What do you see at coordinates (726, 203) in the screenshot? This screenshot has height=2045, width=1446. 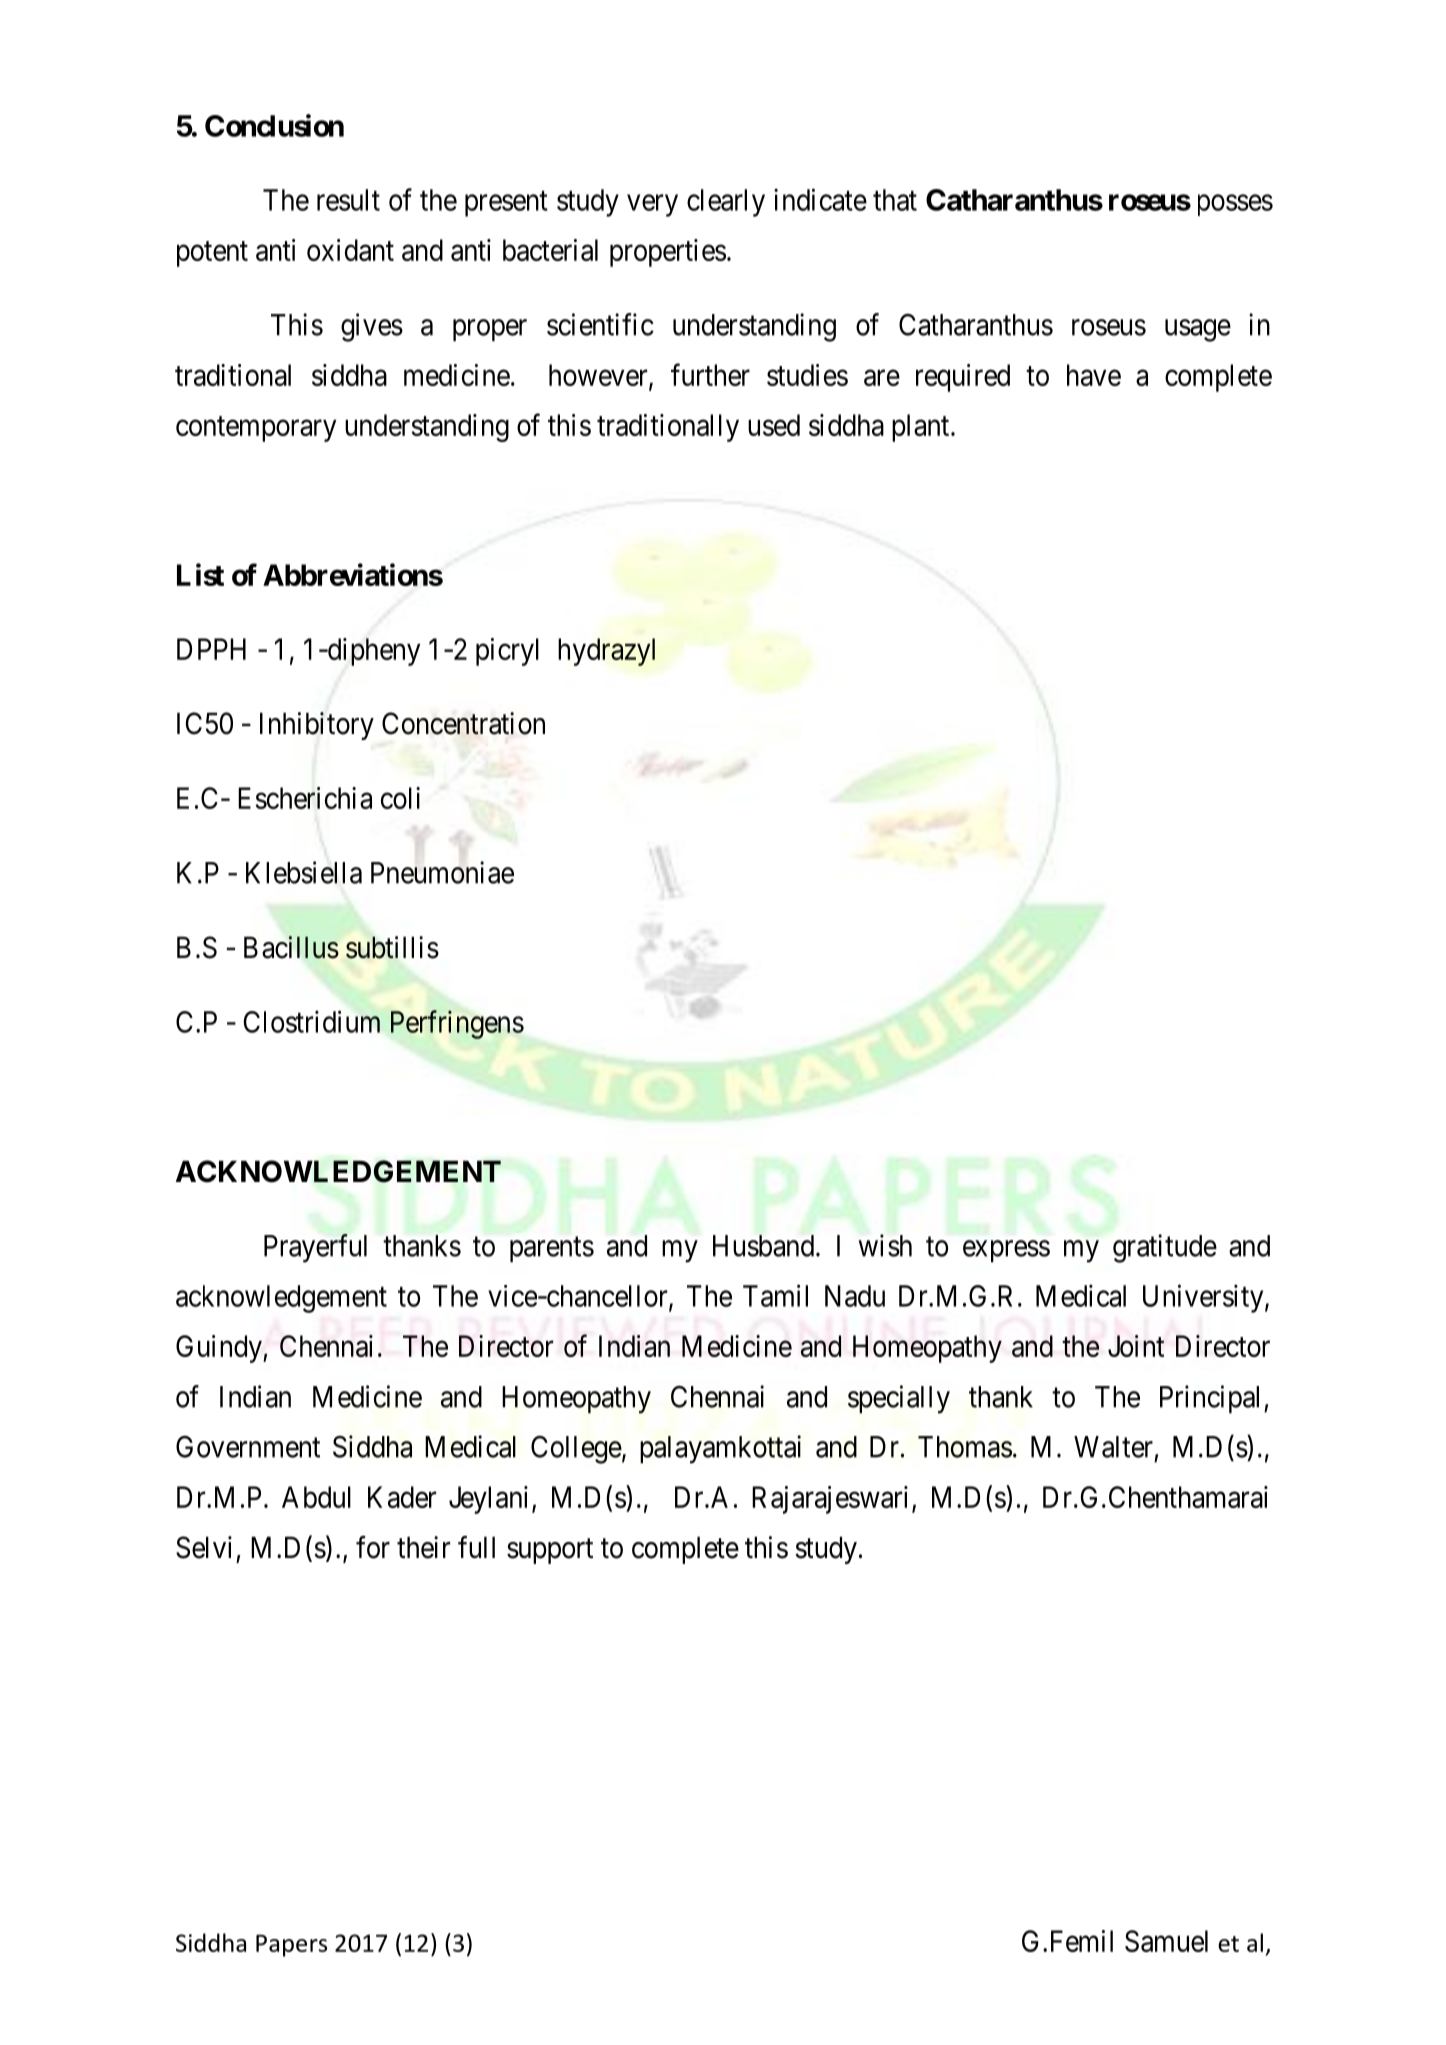 I see `clearly` at bounding box center [726, 203].
